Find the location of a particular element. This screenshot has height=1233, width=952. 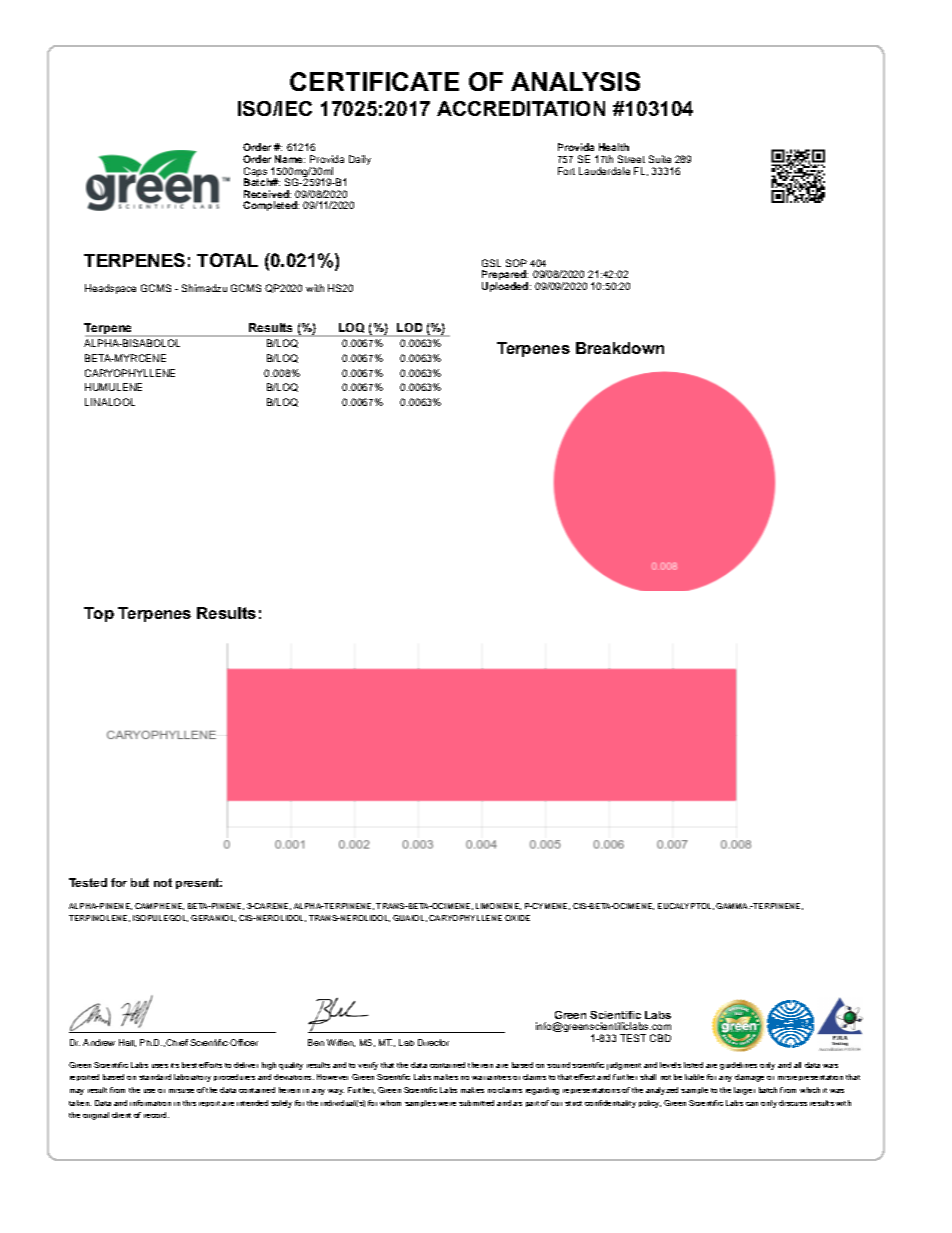

Suite is located at coordinates (660, 159).
